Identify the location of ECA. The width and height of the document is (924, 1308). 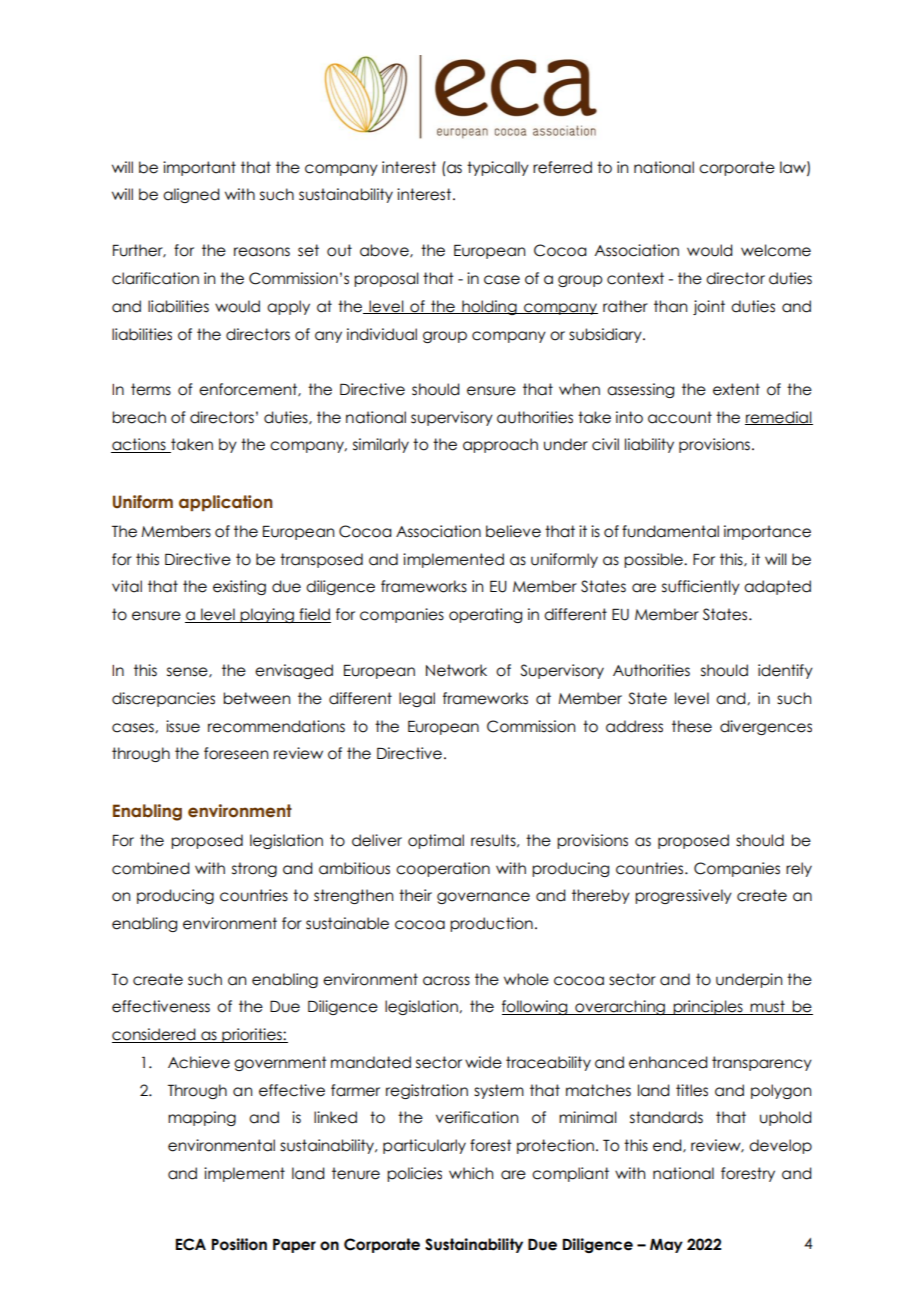
(191, 1244).
